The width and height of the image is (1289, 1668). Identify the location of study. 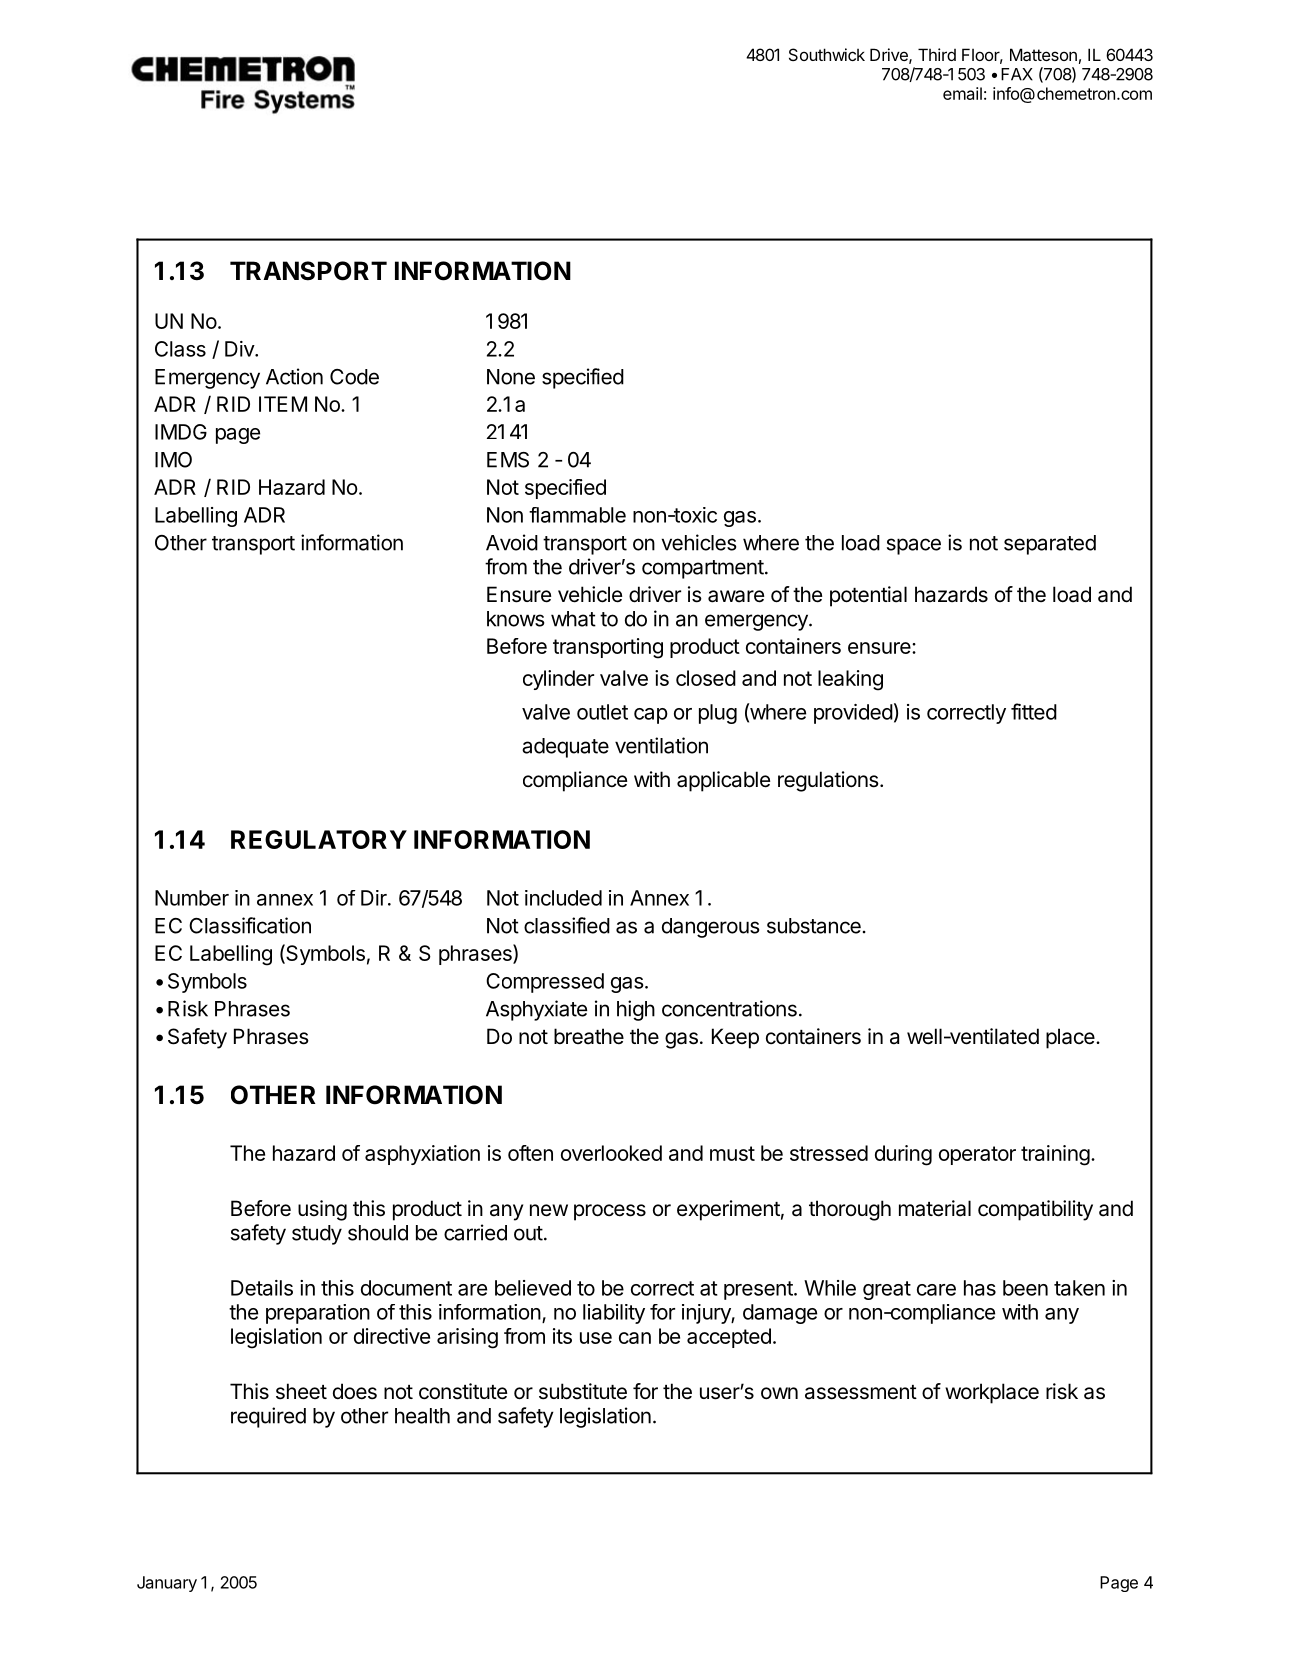
(317, 1235).
